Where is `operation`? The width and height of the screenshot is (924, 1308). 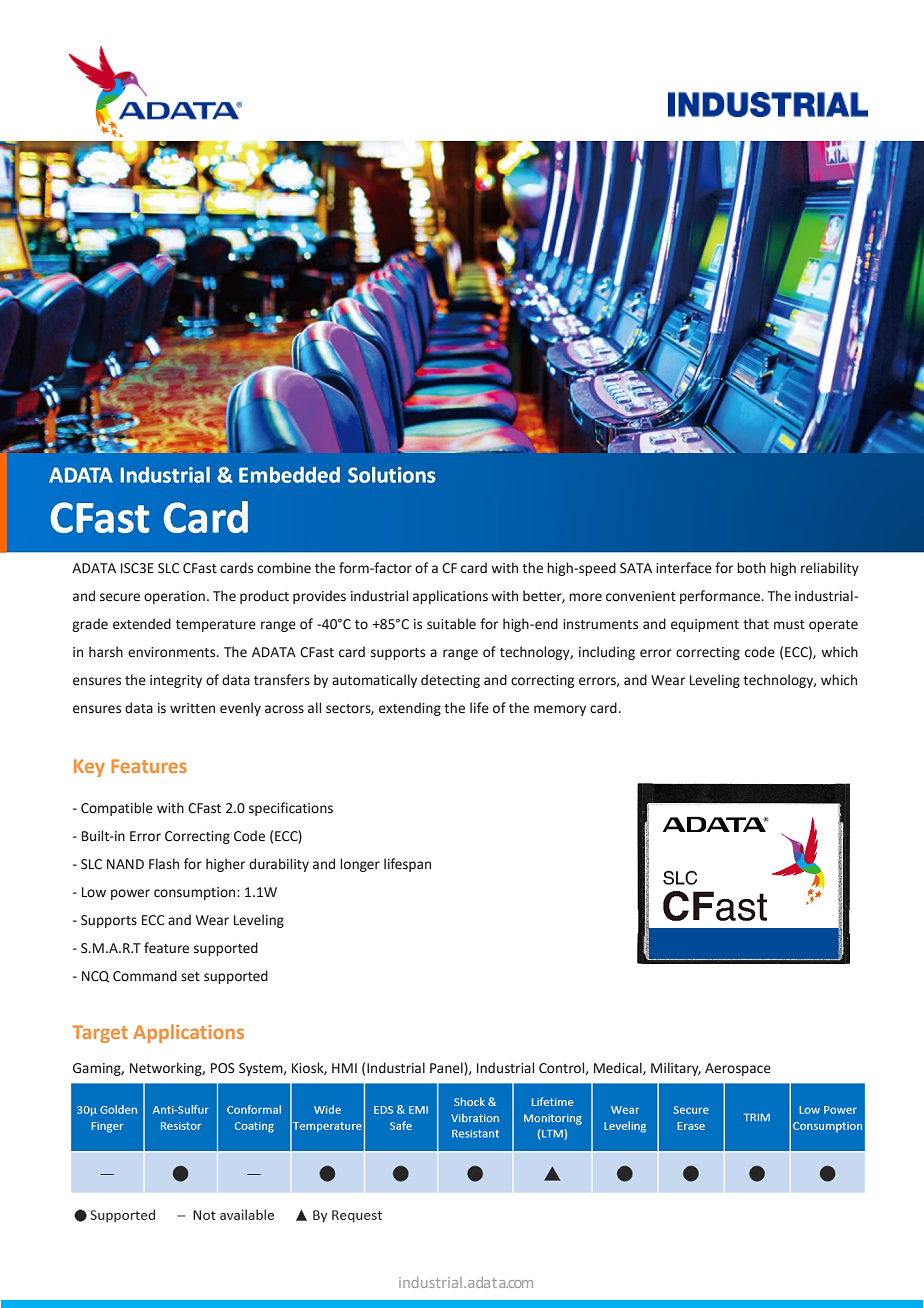
operation is located at coordinates (174, 597).
